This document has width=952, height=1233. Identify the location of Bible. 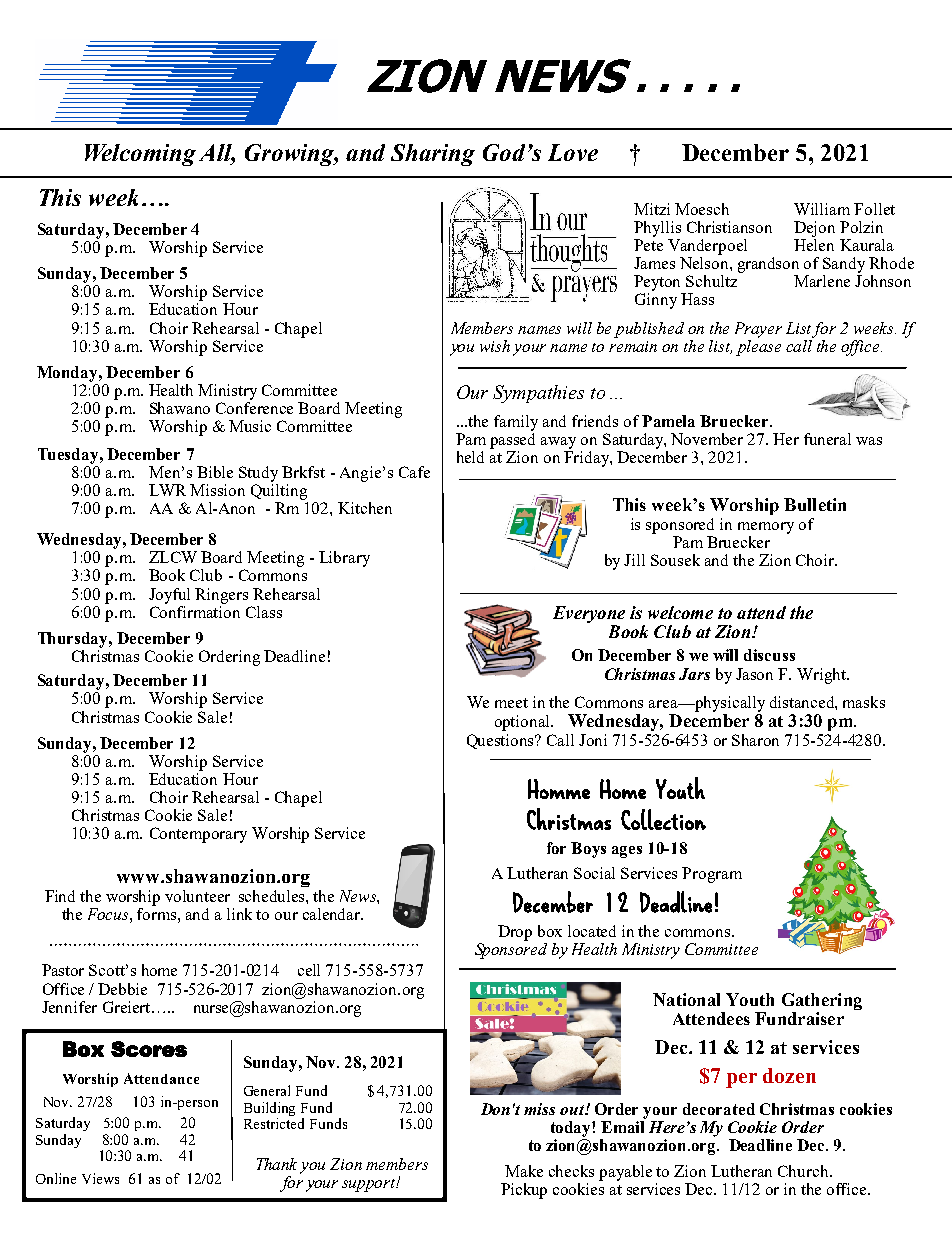
(215, 472).
